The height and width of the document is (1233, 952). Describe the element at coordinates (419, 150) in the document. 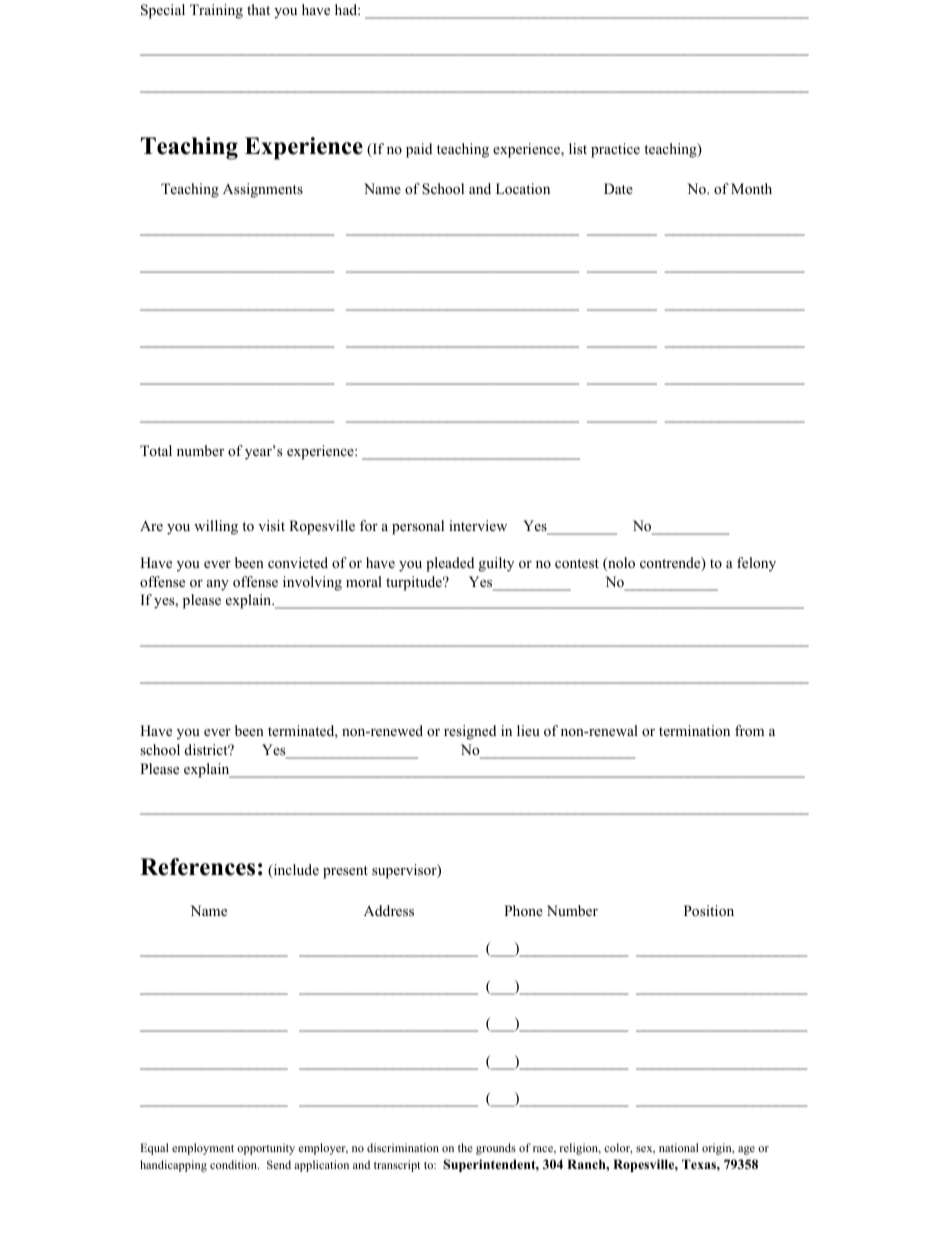

I see `paid` at that location.
